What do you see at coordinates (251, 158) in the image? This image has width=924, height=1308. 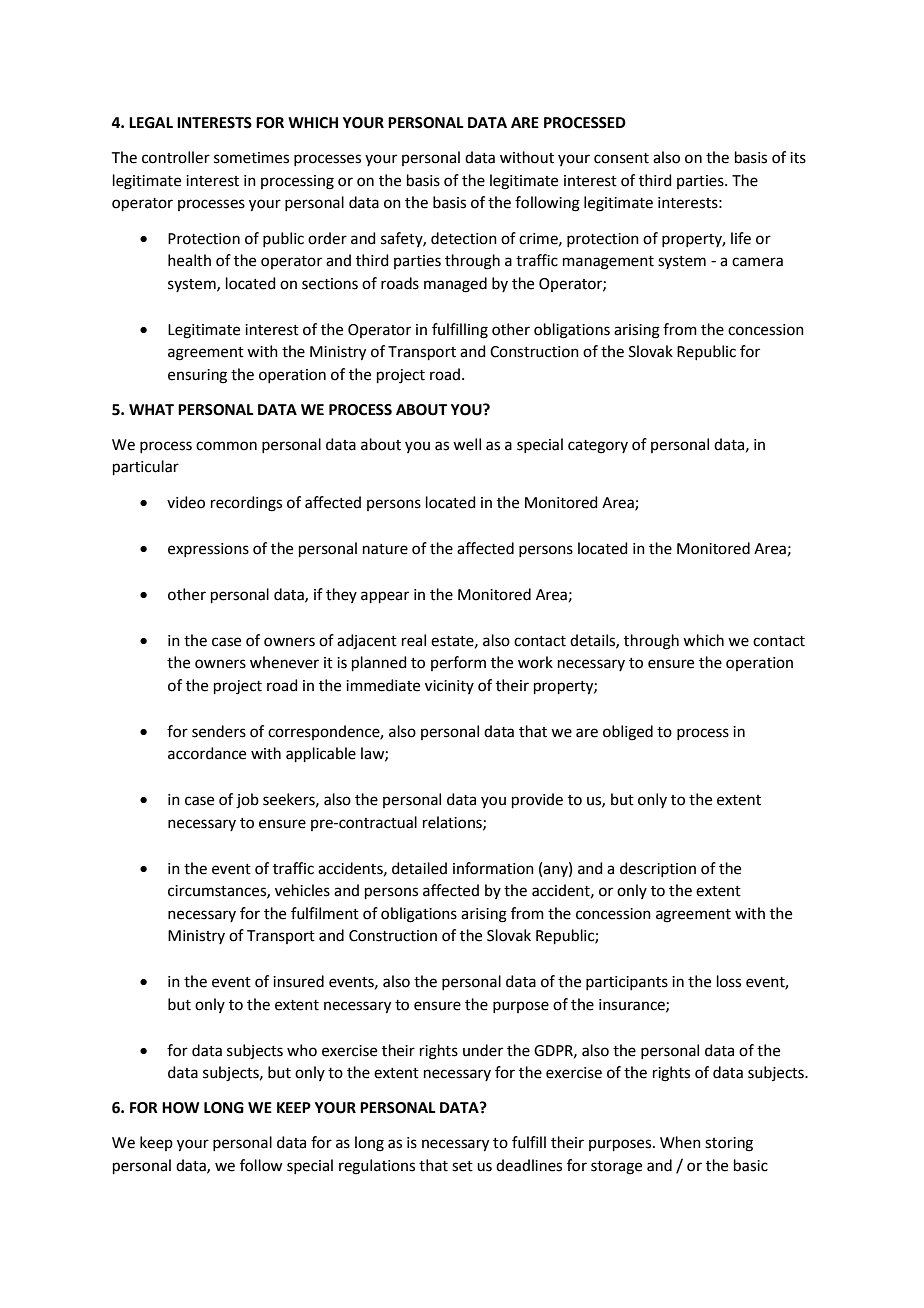 I see `sometimes` at bounding box center [251, 158].
